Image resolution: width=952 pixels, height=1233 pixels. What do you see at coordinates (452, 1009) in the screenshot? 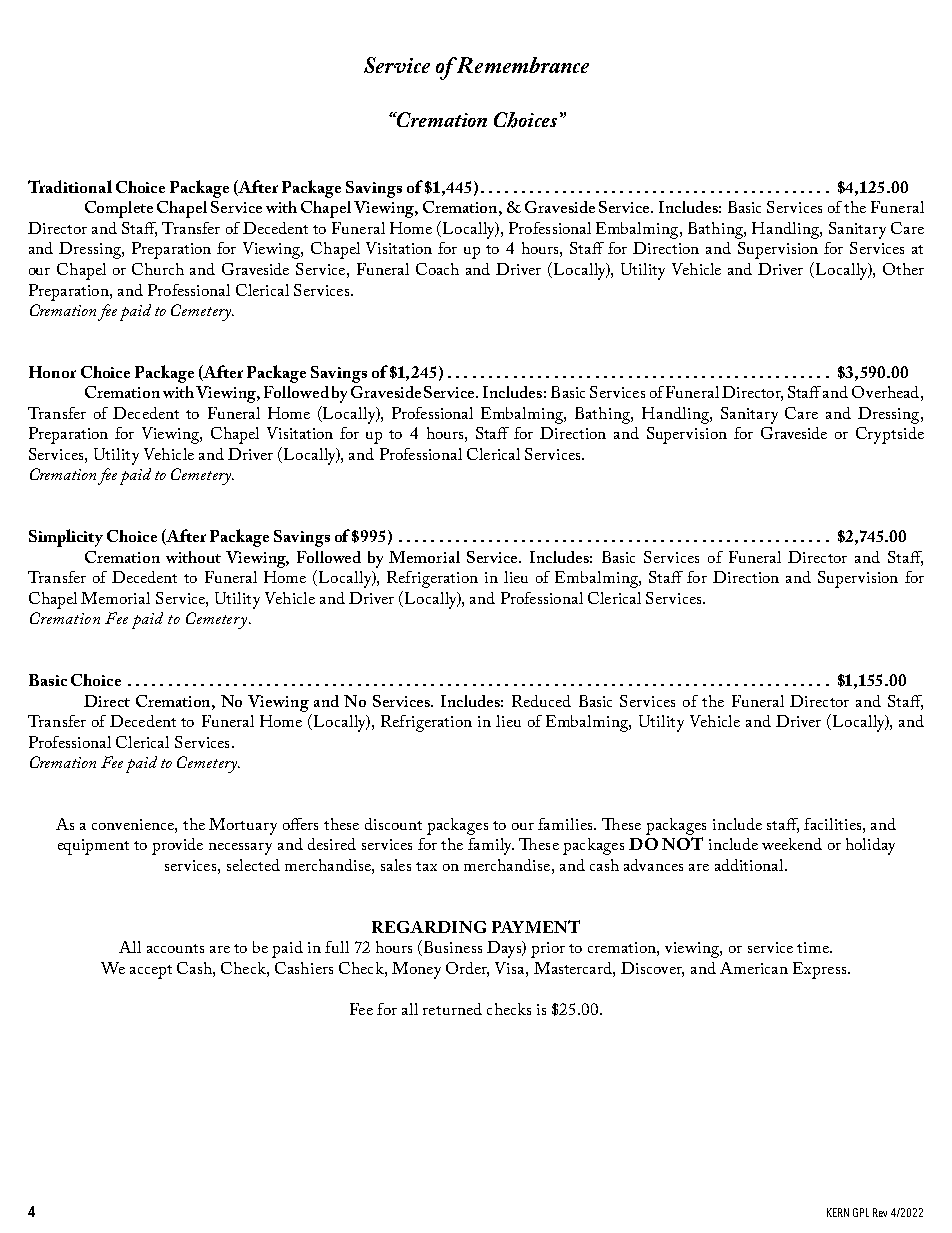
I see `returned` at bounding box center [452, 1009].
